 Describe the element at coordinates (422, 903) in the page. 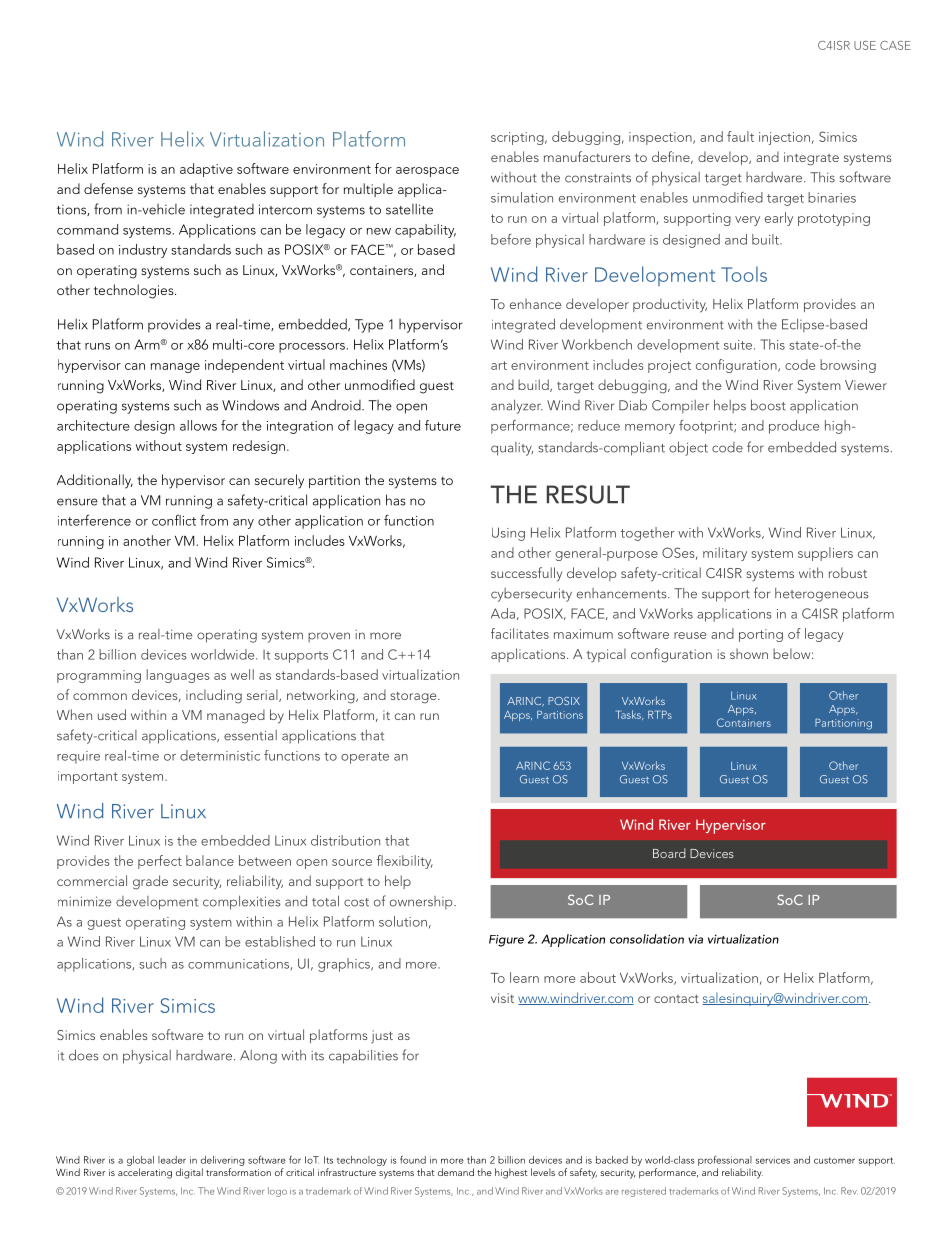

I see `ownership` at that location.
